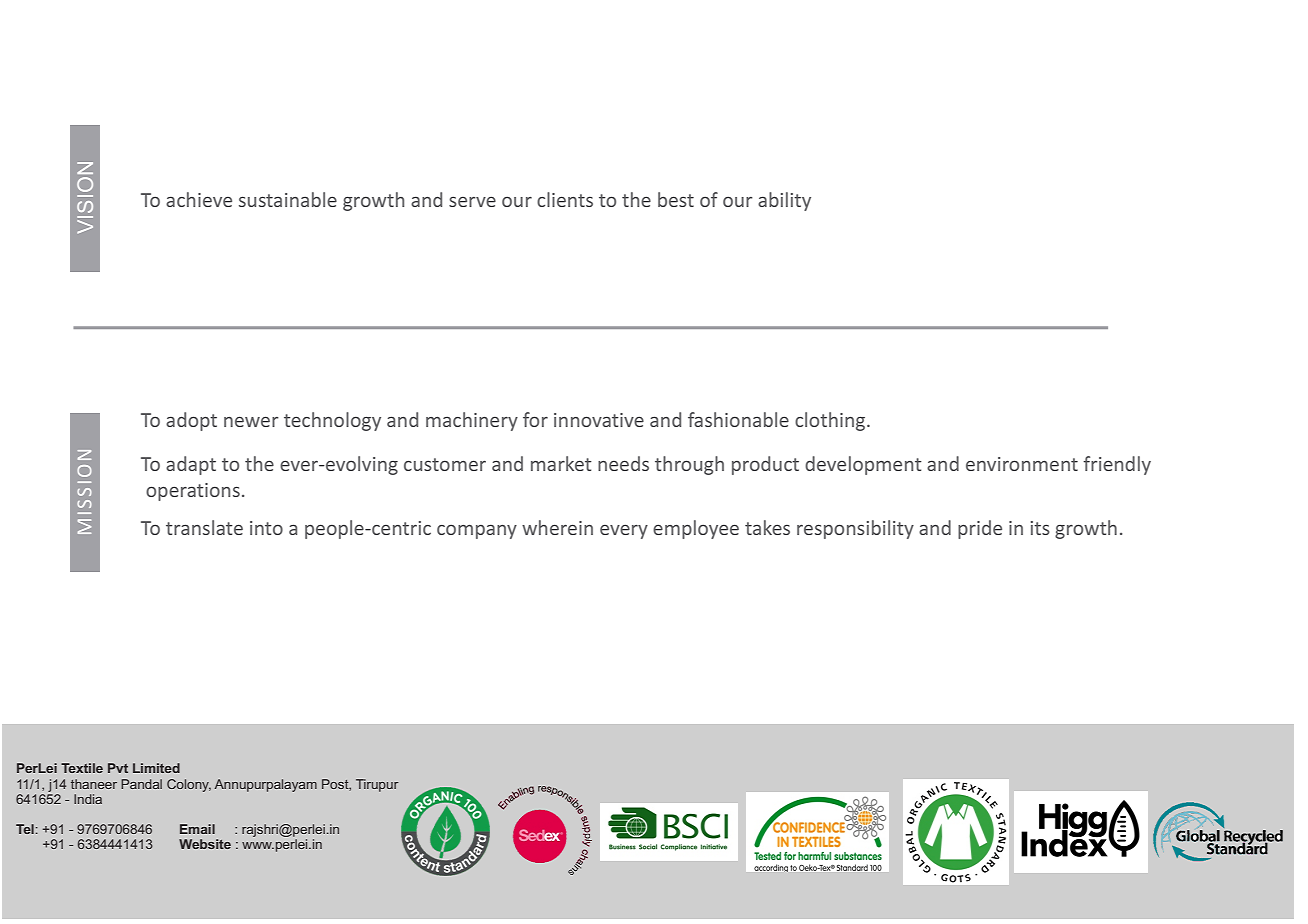  Describe the element at coordinates (557, 527) in the image. I see `wherein` at that location.
